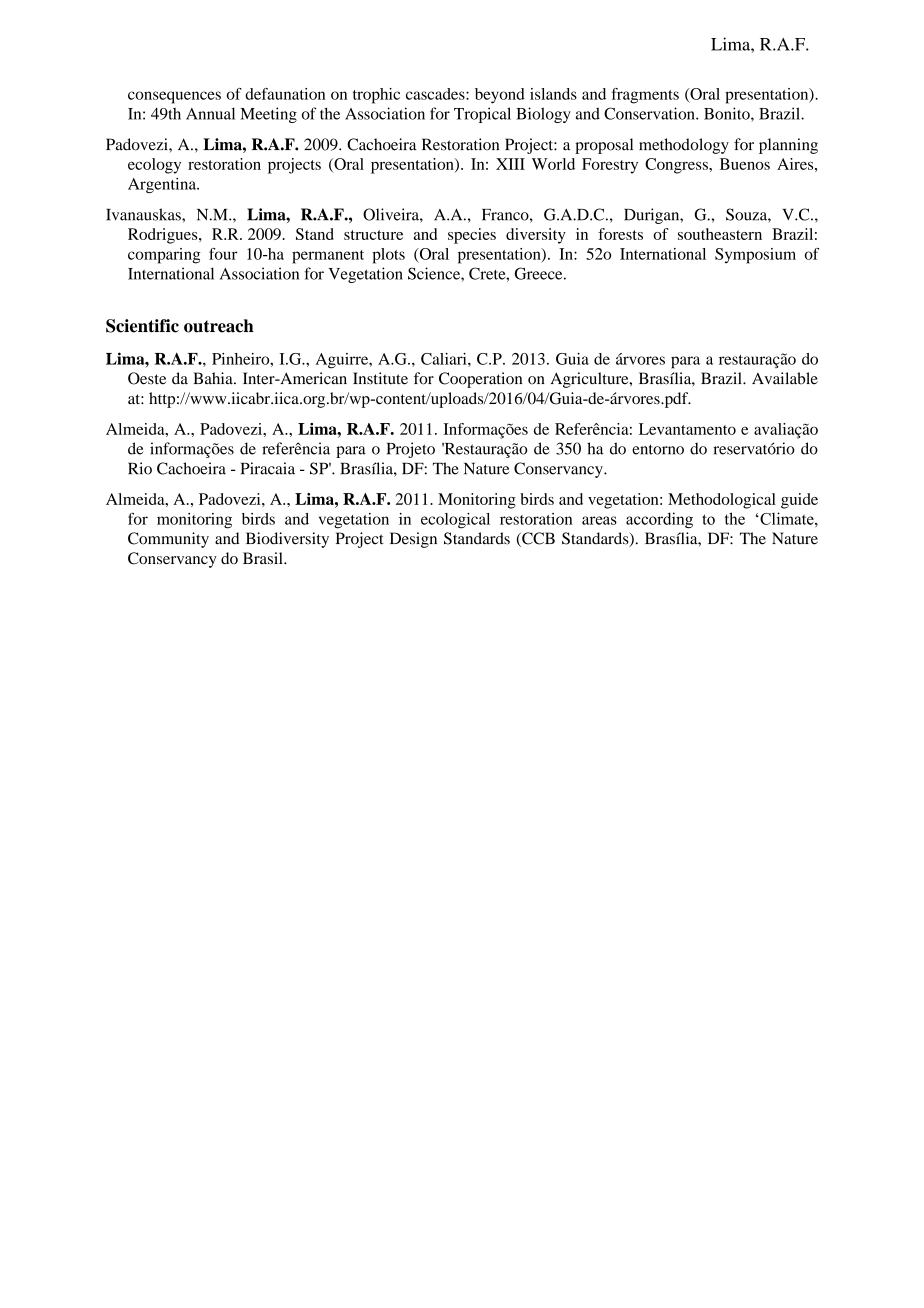 This screenshot has width=924, height=1308. Describe the element at coordinates (223, 254) in the screenshot. I see `four` at that location.
